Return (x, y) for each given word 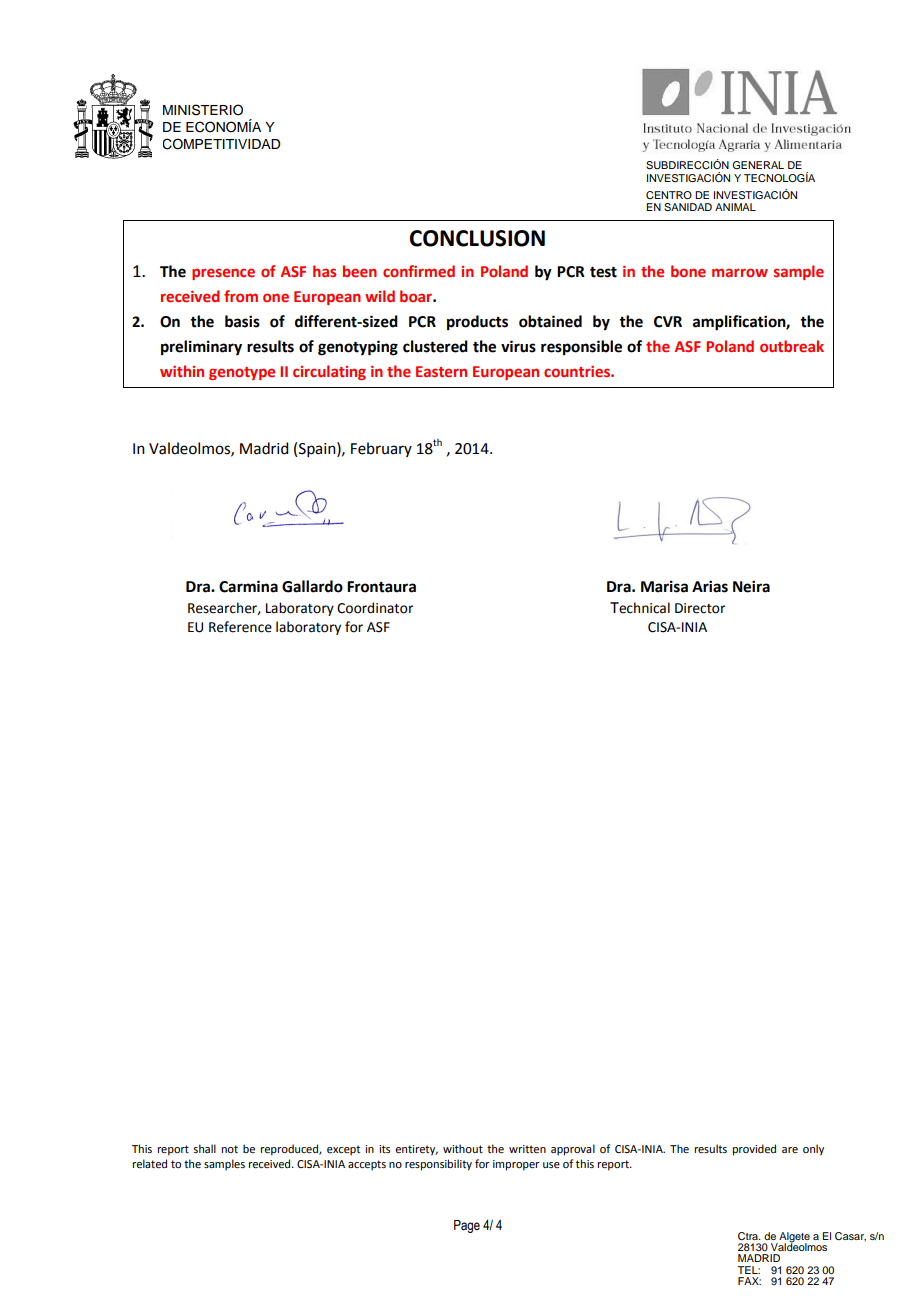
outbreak (792, 346)
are (790, 1150)
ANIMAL (735, 207)
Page (467, 1226)
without (463, 1148)
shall (205, 1148)
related (150, 1163)
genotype (242, 373)
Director (700, 608)
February (381, 449)
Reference (240, 627)
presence (223, 274)
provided (754, 1150)
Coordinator (375, 608)
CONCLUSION (477, 238)
